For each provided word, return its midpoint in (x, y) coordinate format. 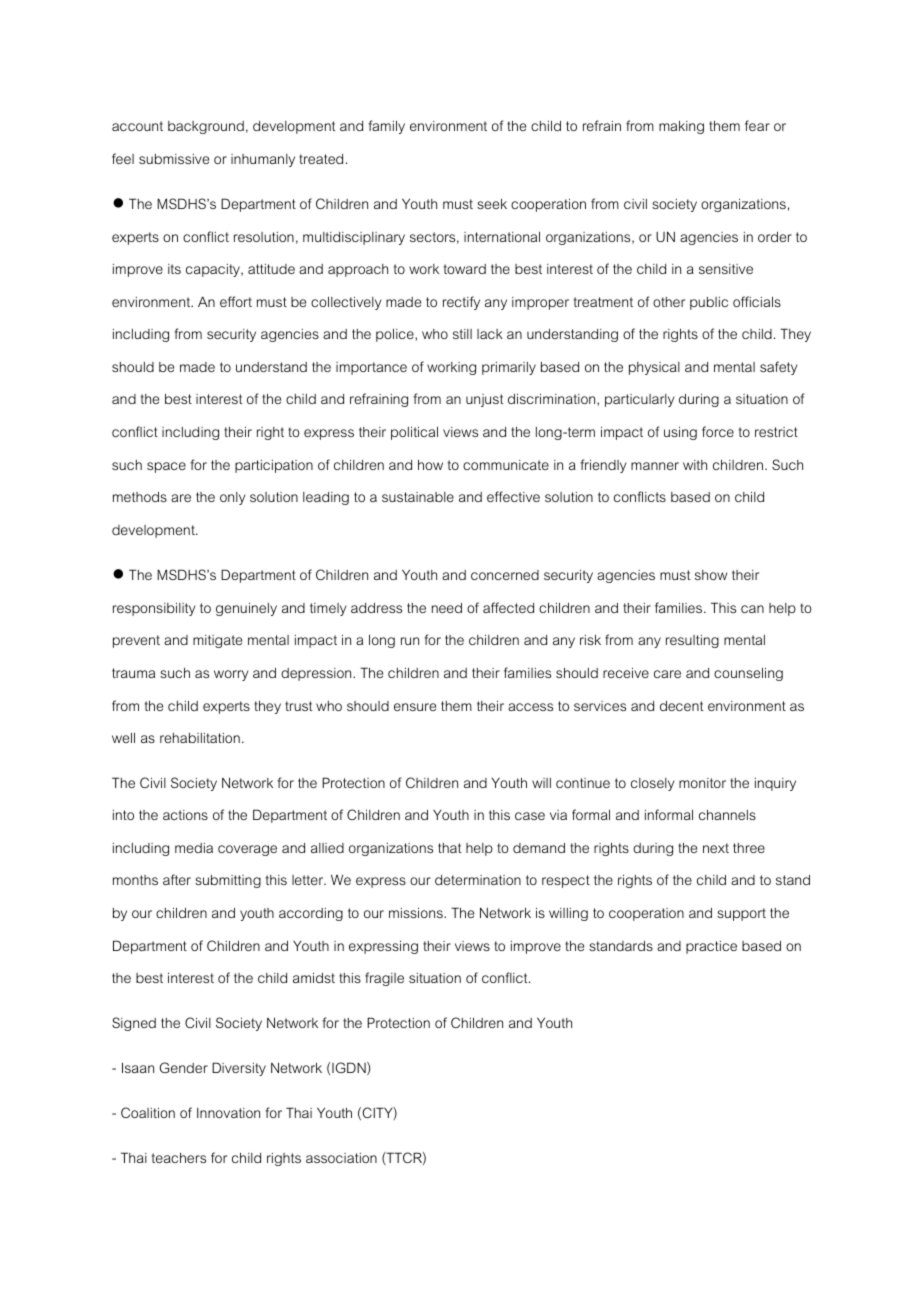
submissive (174, 159)
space (166, 467)
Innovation (228, 1113)
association (341, 1158)
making (681, 127)
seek (492, 204)
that (450, 848)
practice (711, 947)
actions (185, 815)
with (695, 465)
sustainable (418, 497)
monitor (702, 783)
